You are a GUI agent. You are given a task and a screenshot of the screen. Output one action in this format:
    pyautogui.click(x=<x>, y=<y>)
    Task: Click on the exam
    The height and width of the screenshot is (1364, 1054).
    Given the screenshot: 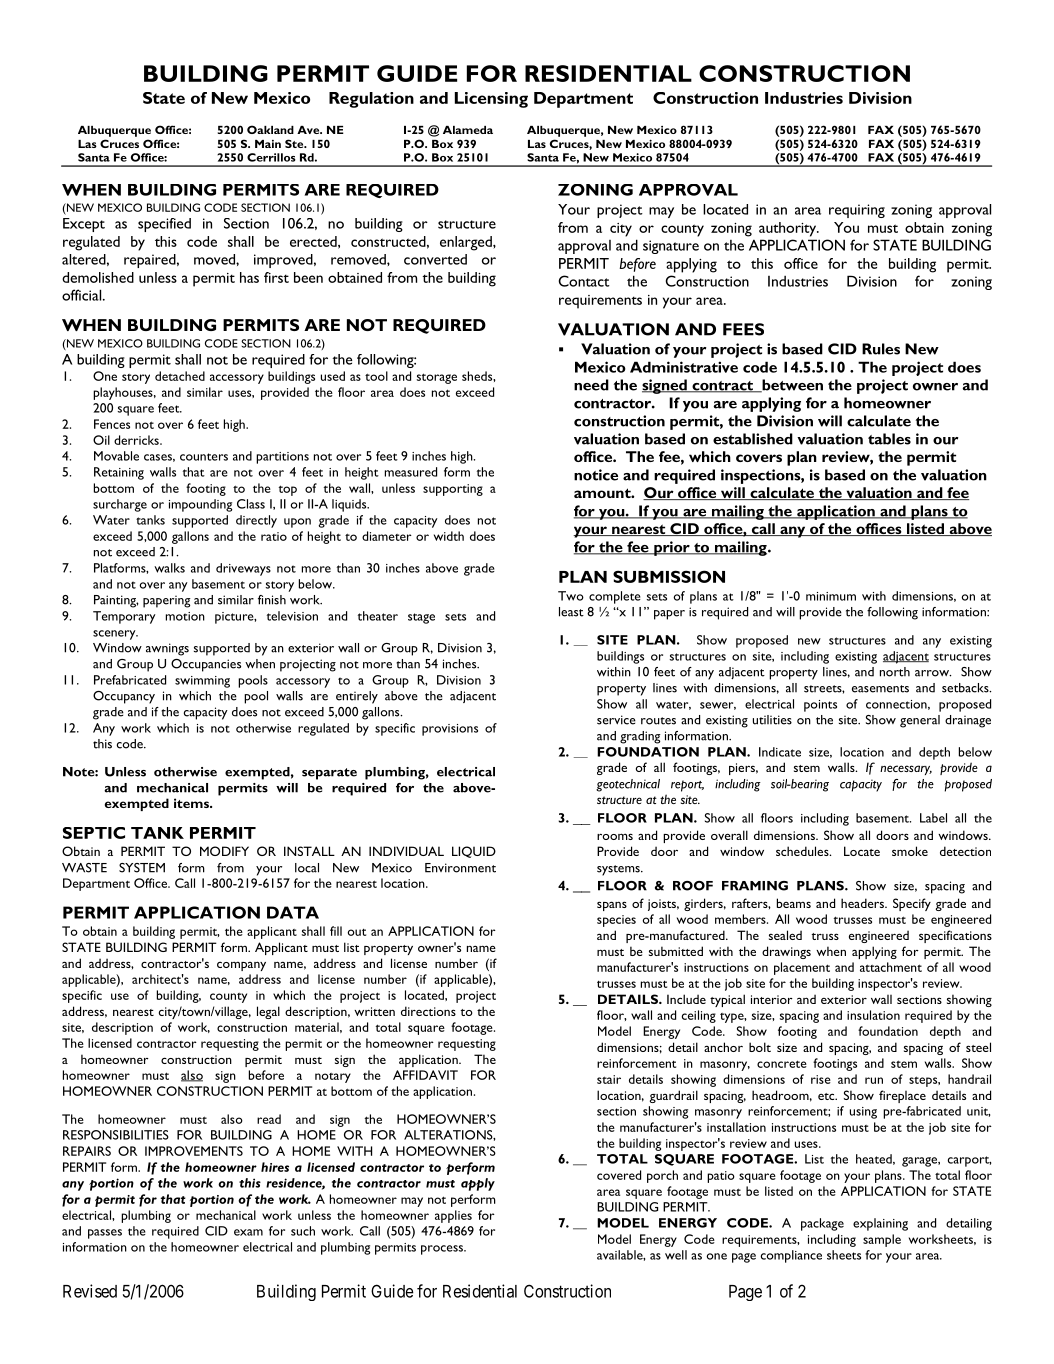 What is the action you would take?
    pyautogui.click(x=248, y=1232)
